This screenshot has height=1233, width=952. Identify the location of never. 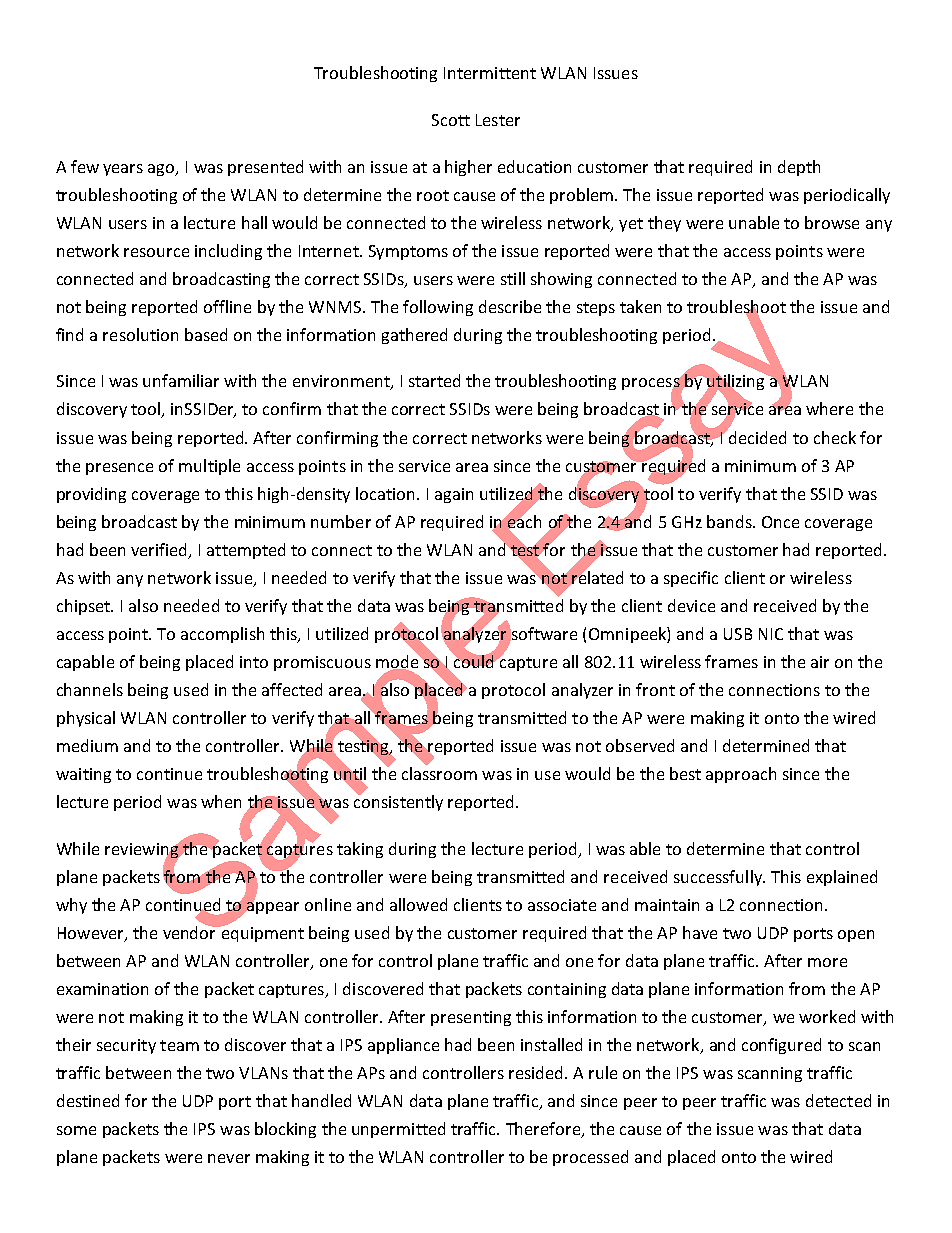
(229, 1158).
